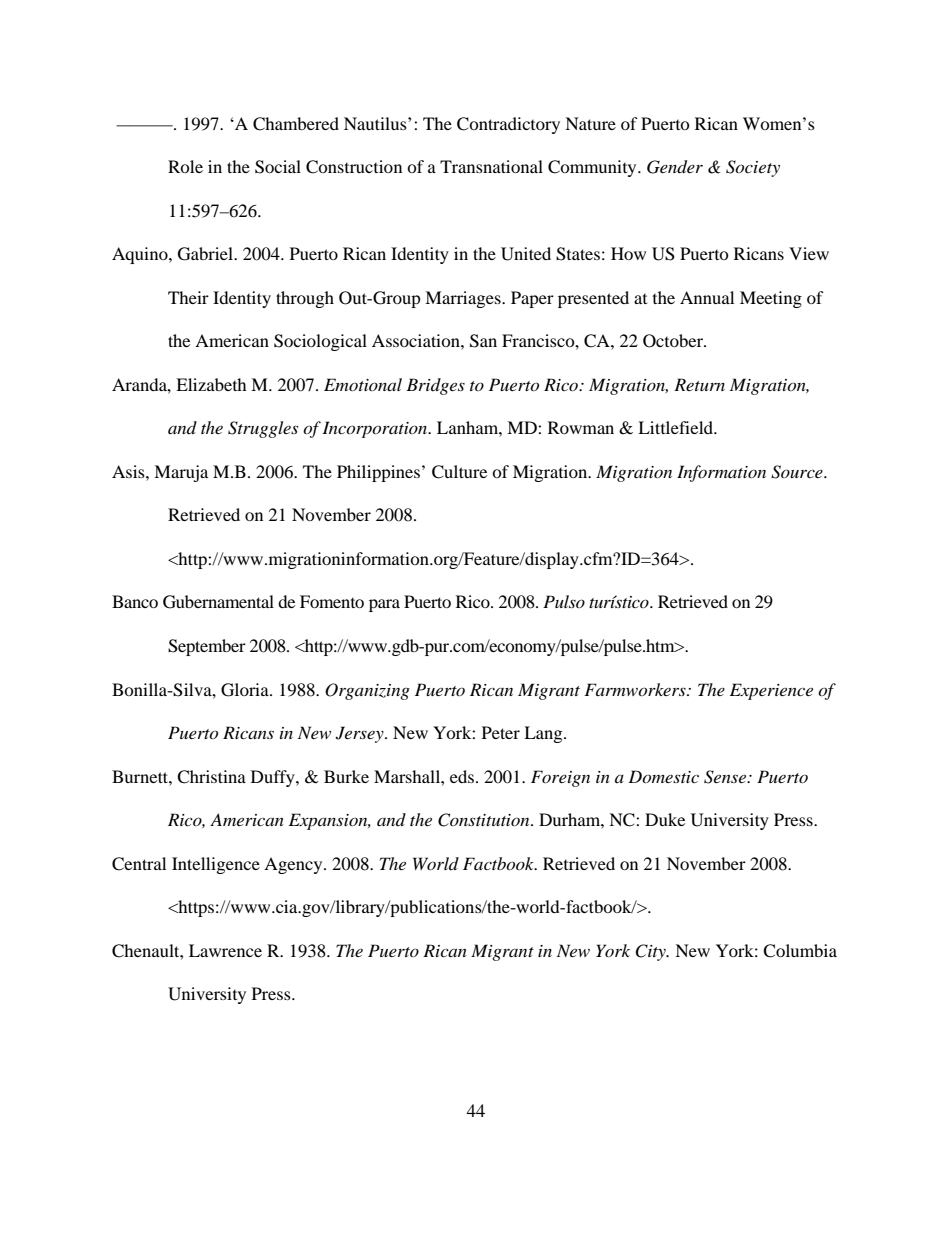  What do you see at coordinates (753, 168) in the screenshot?
I see `Society` at bounding box center [753, 168].
